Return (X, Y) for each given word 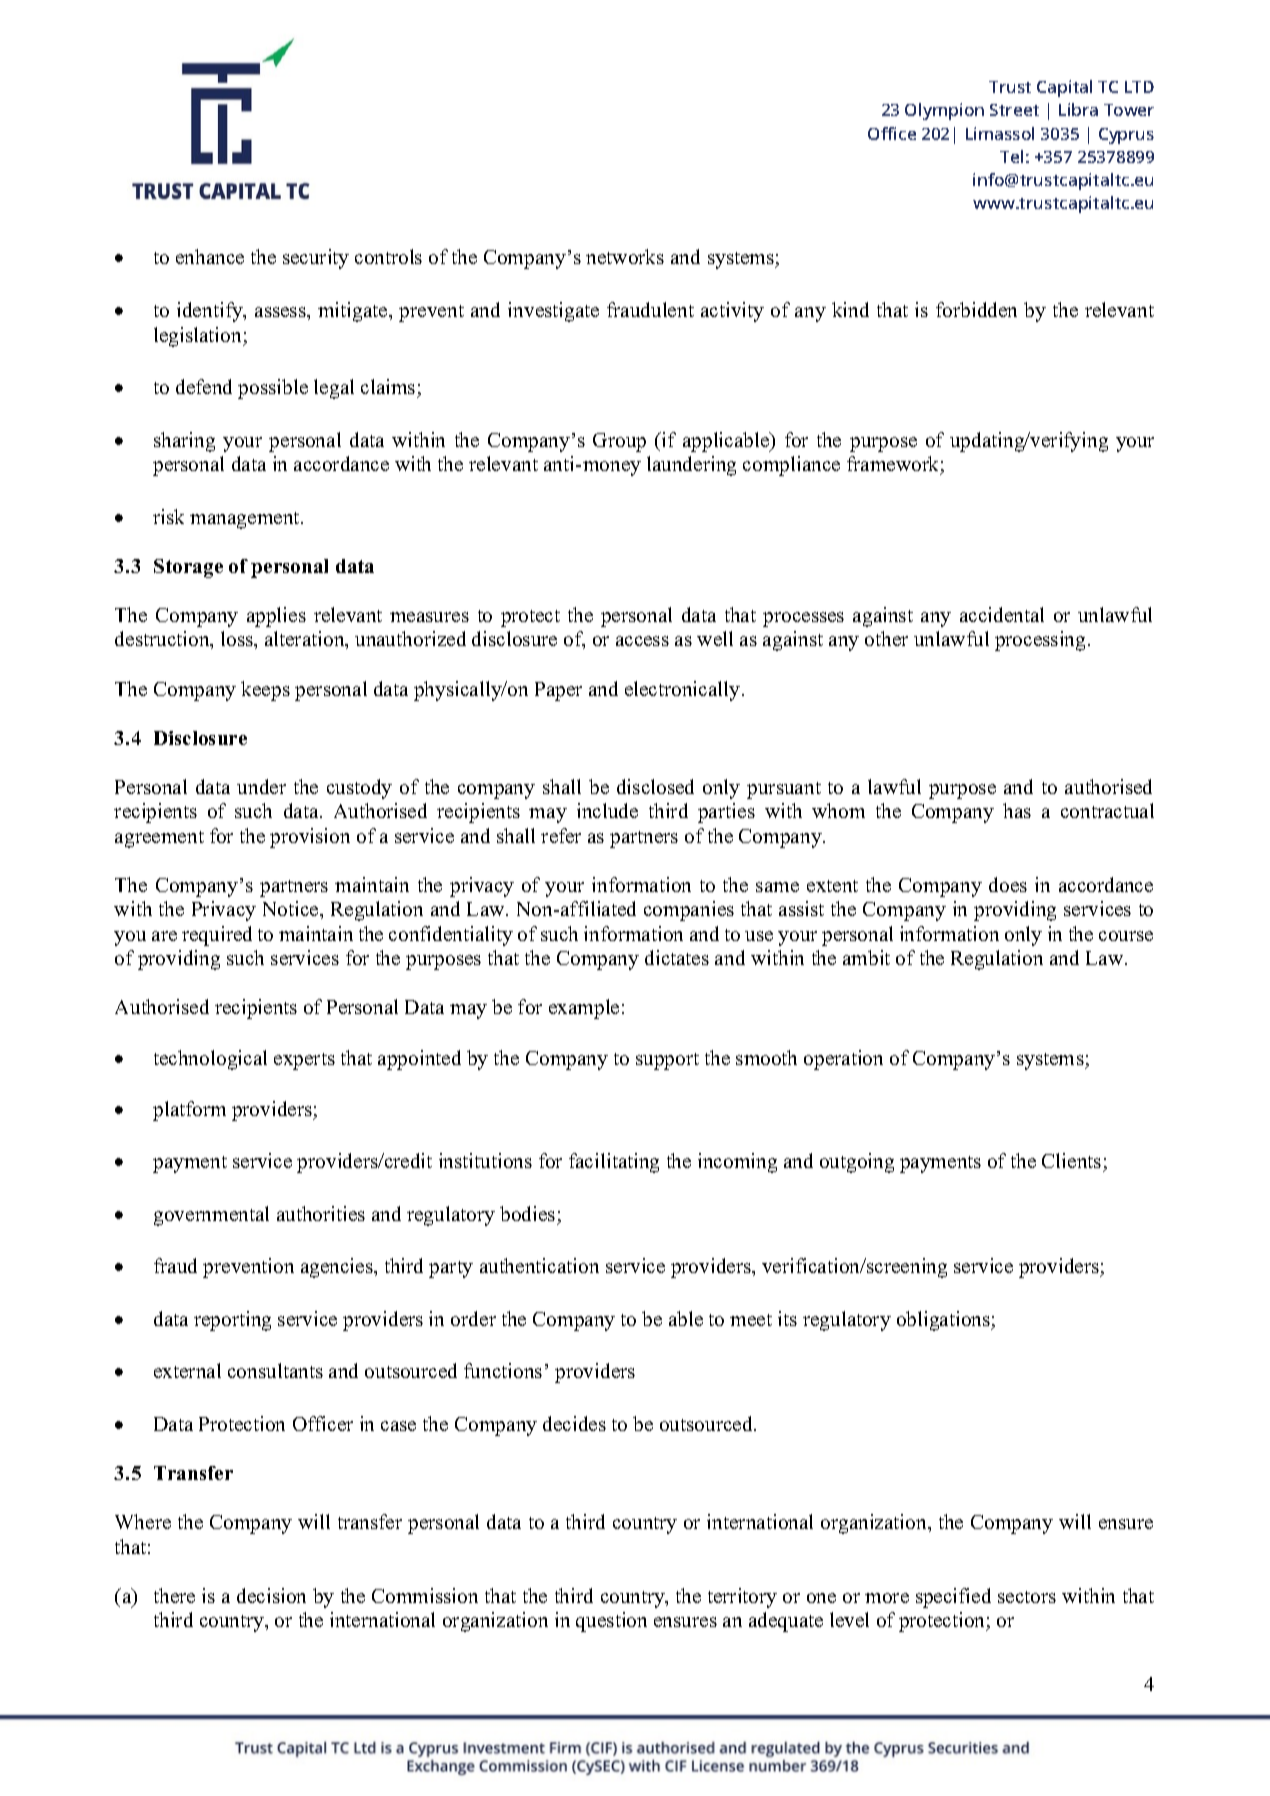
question (611, 1622)
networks (625, 256)
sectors (1027, 1597)
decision (271, 1595)
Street (1014, 110)
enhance (210, 256)
